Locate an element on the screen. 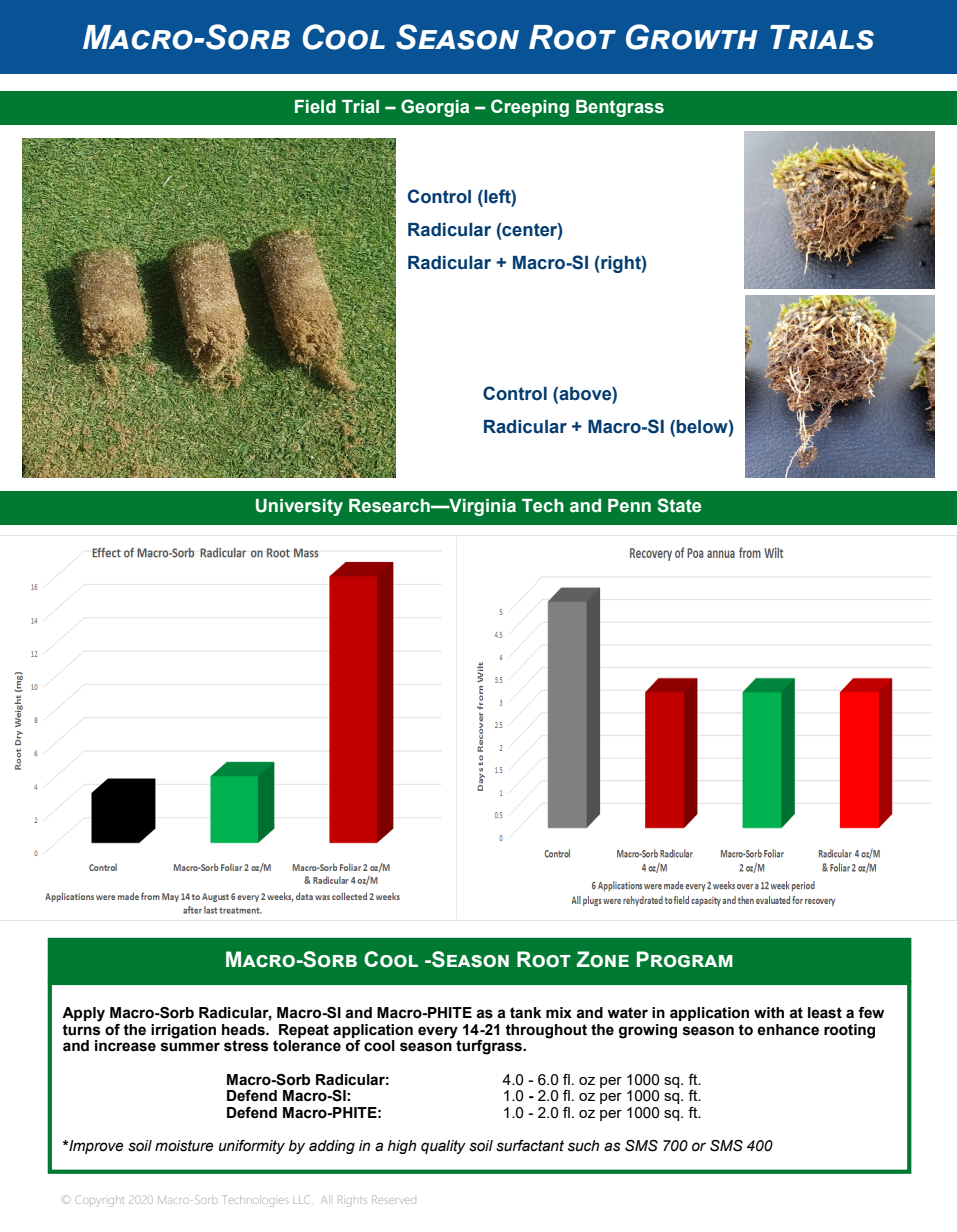 This screenshot has height=1232, width=957. moisture is located at coordinates (184, 1146).
